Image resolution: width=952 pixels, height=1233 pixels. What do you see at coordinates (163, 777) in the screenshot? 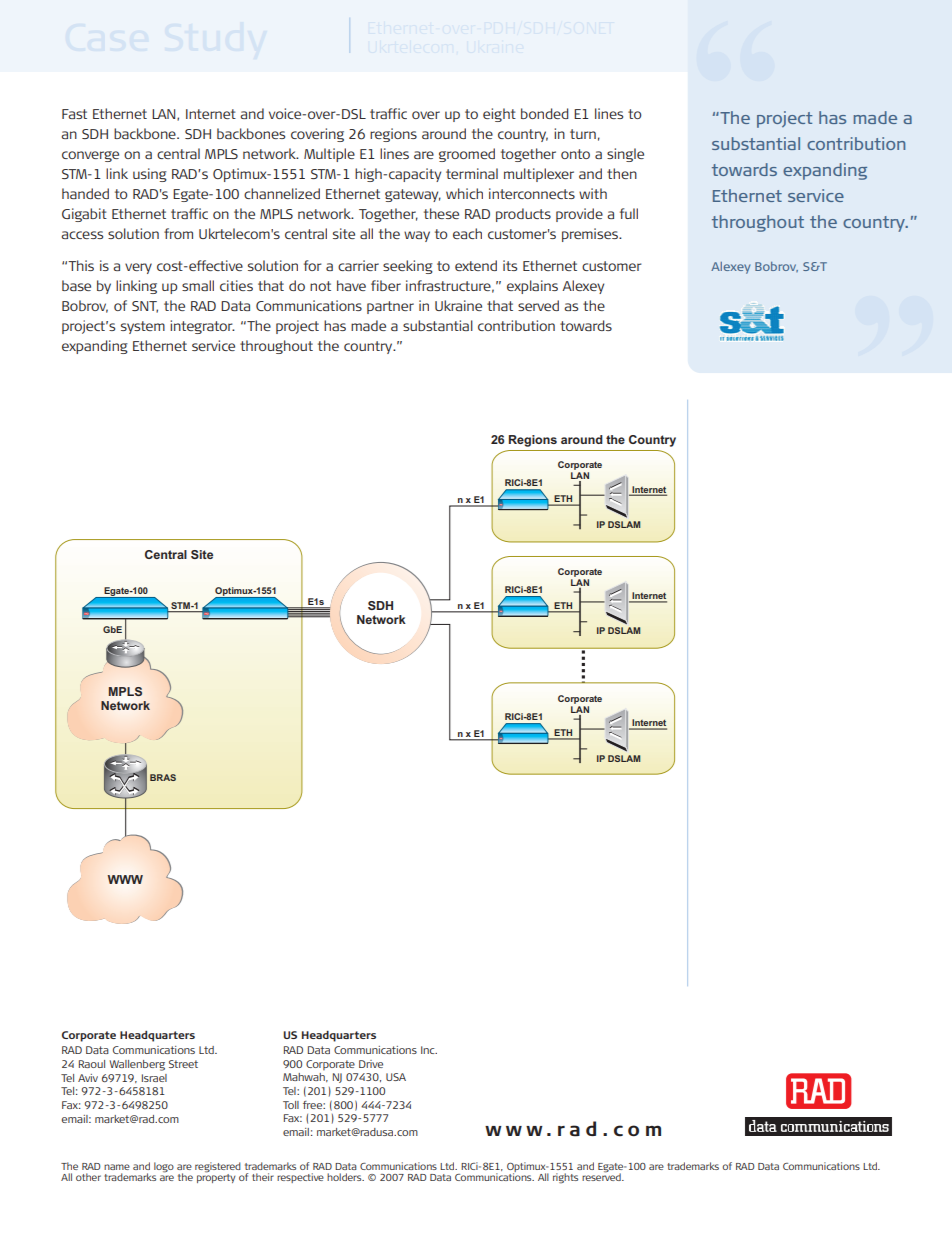
I see `BRAS` at bounding box center [163, 777].
